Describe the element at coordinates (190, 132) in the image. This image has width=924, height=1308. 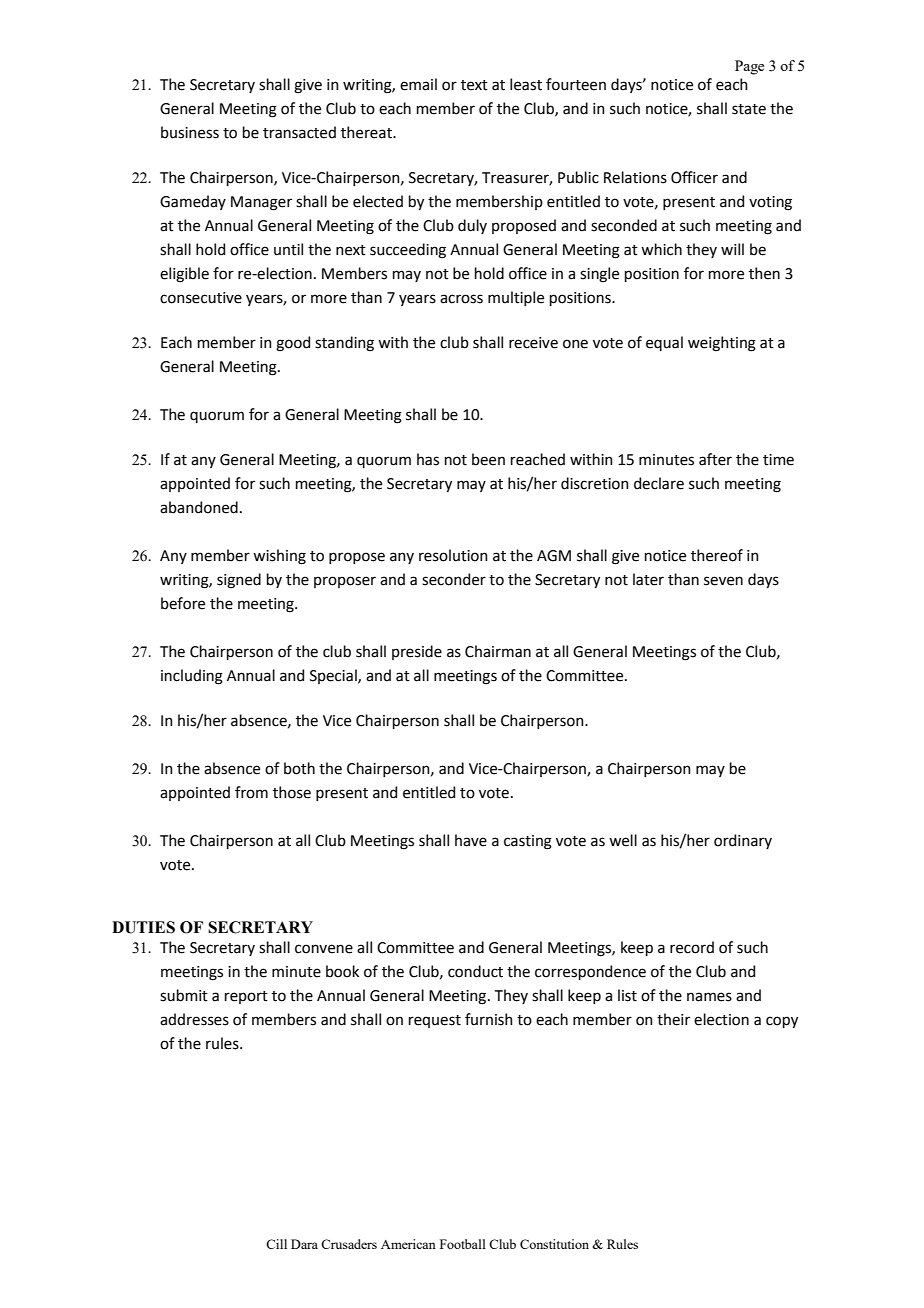
I see `business` at that location.
